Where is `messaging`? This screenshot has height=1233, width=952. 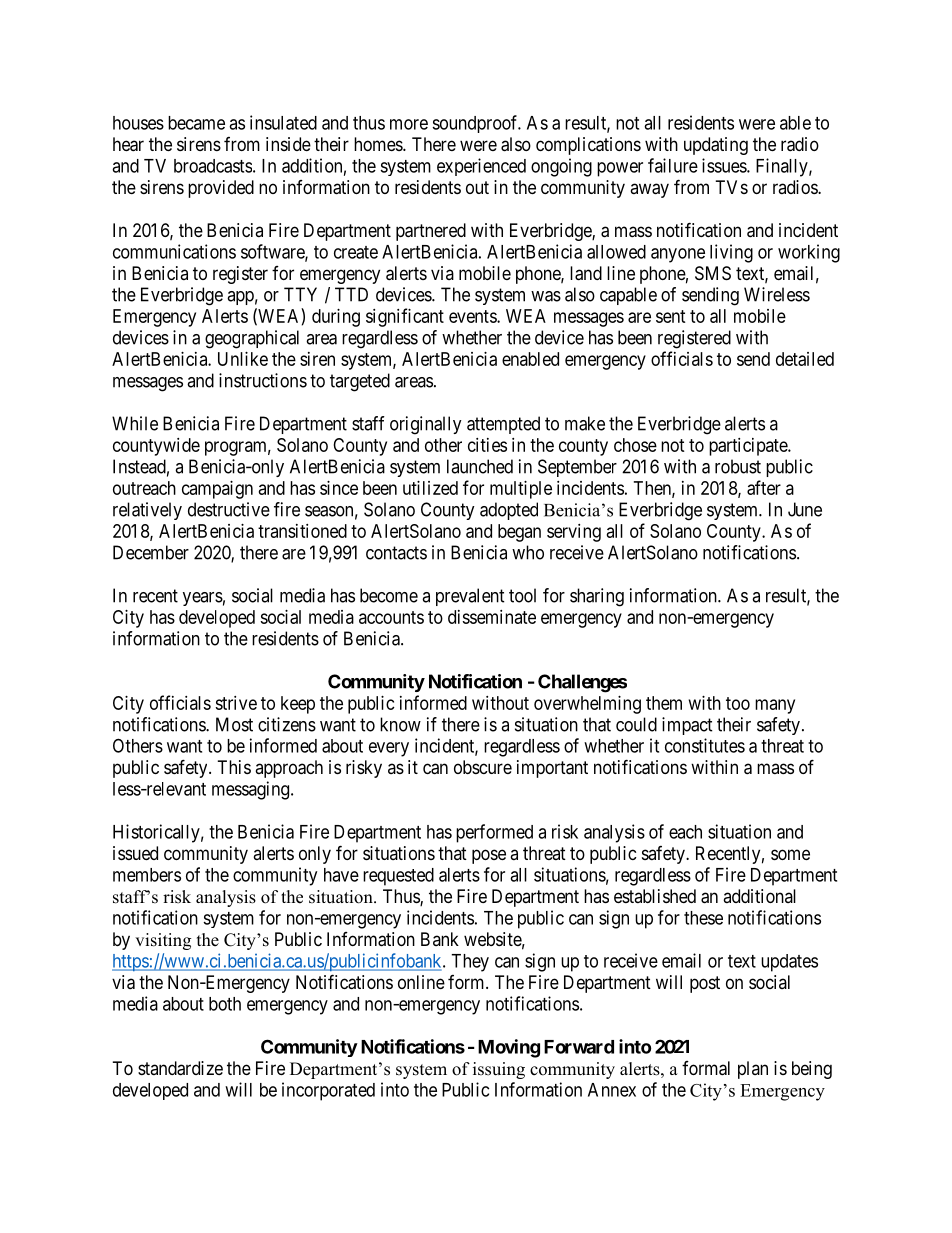 messaging is located at coordinates (252, 790).
